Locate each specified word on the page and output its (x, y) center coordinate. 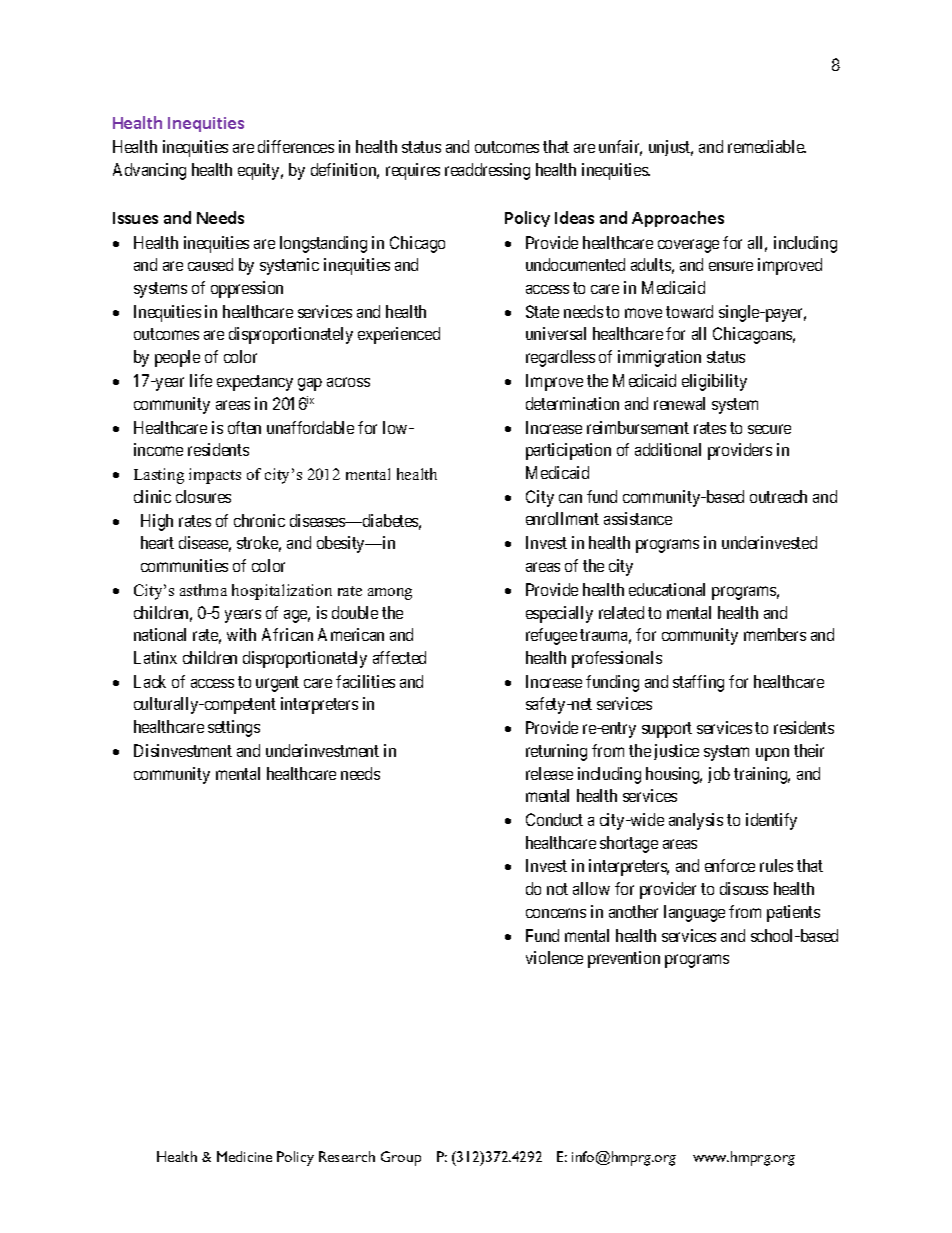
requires (413, 171)
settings (234, 728)
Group (401, 1158)
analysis (696, 821)
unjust (671, 148)
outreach (778, 496)
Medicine (244, 1156)
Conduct (554, 819)
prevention (624, 959)
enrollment (562, 518)
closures (203, 496)
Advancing (149, 171)
